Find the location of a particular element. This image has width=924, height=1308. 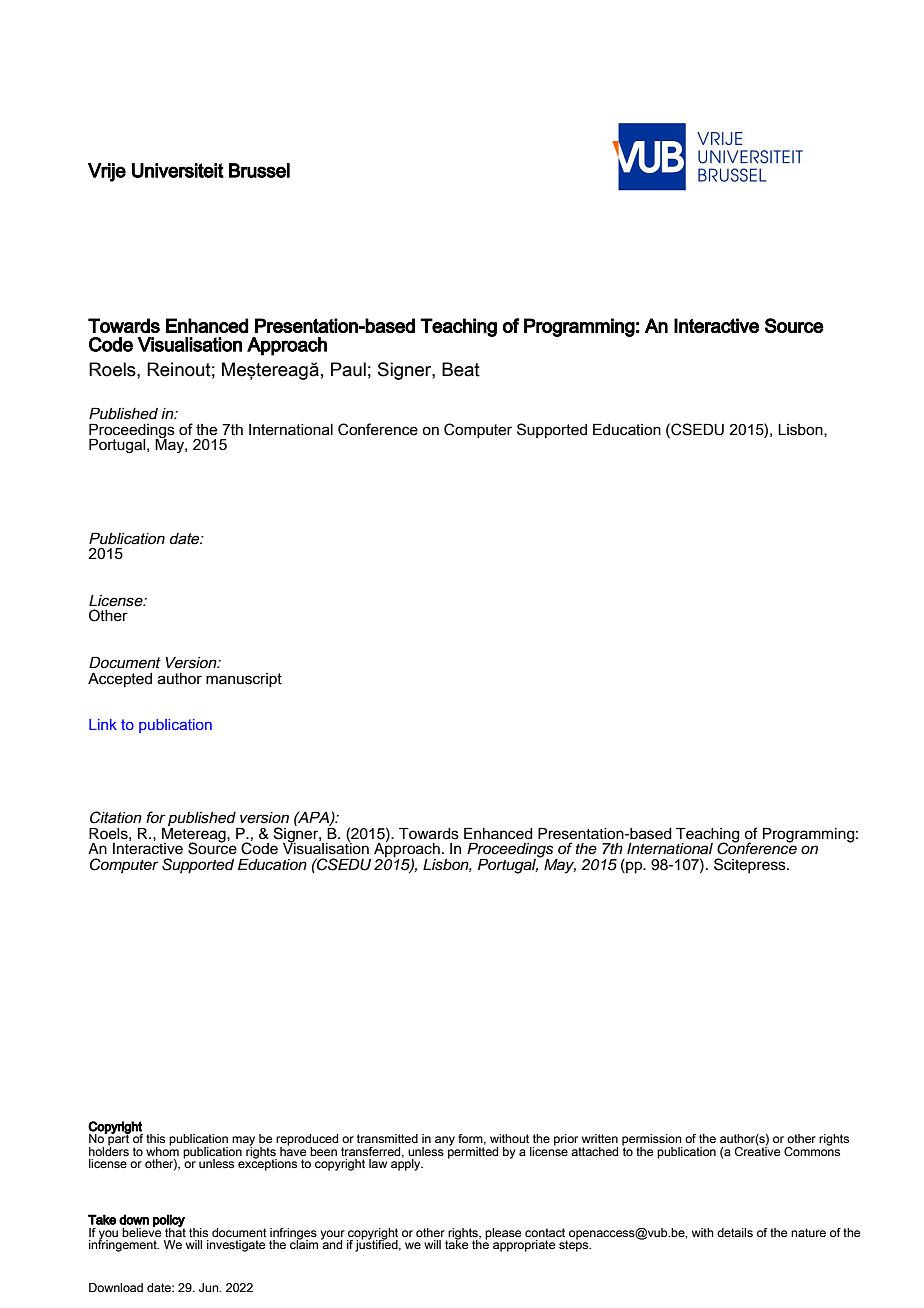

Beat is located at coordinates (461, 369).
